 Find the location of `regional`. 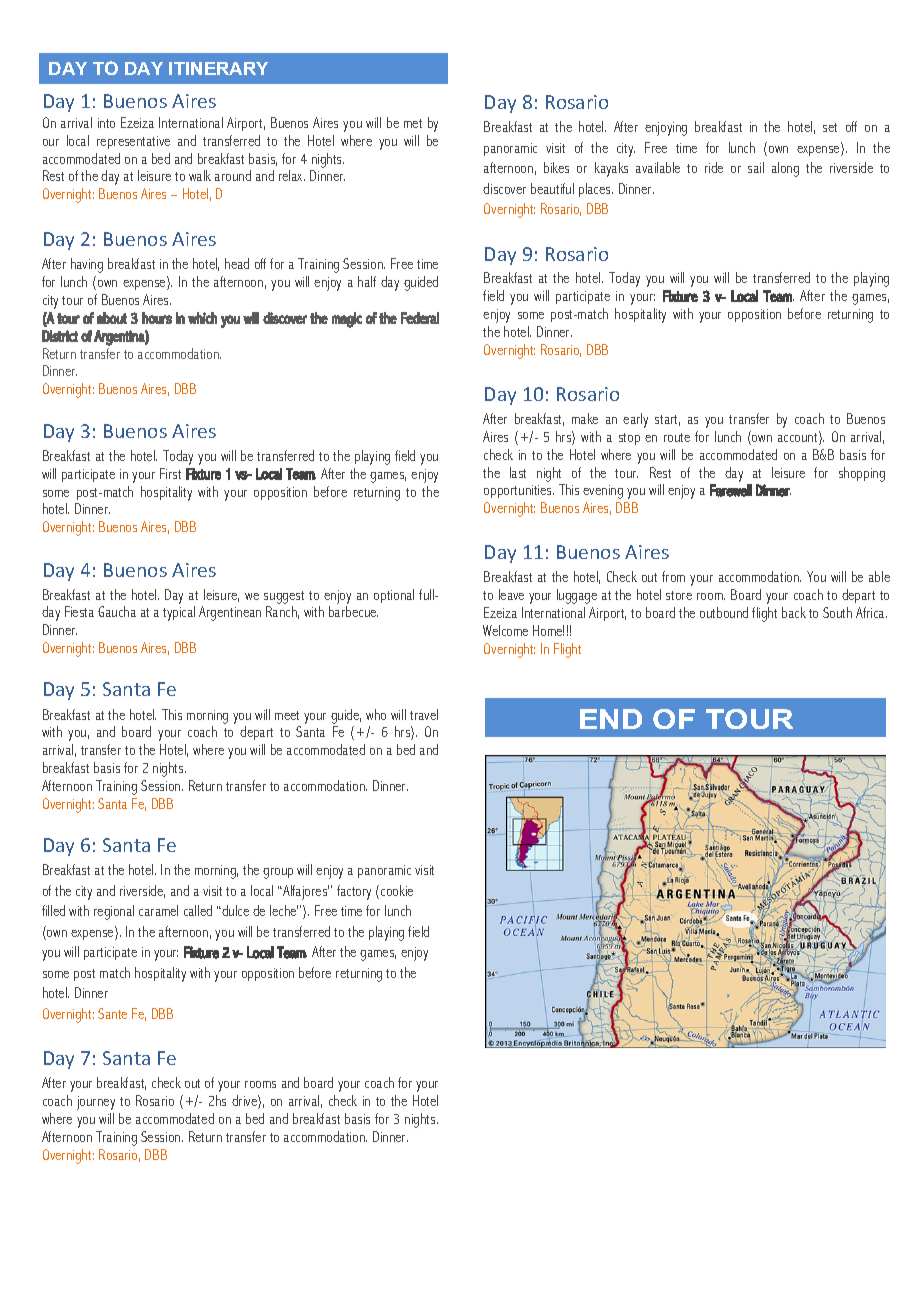

regional is located at coordinates (114, 912).
